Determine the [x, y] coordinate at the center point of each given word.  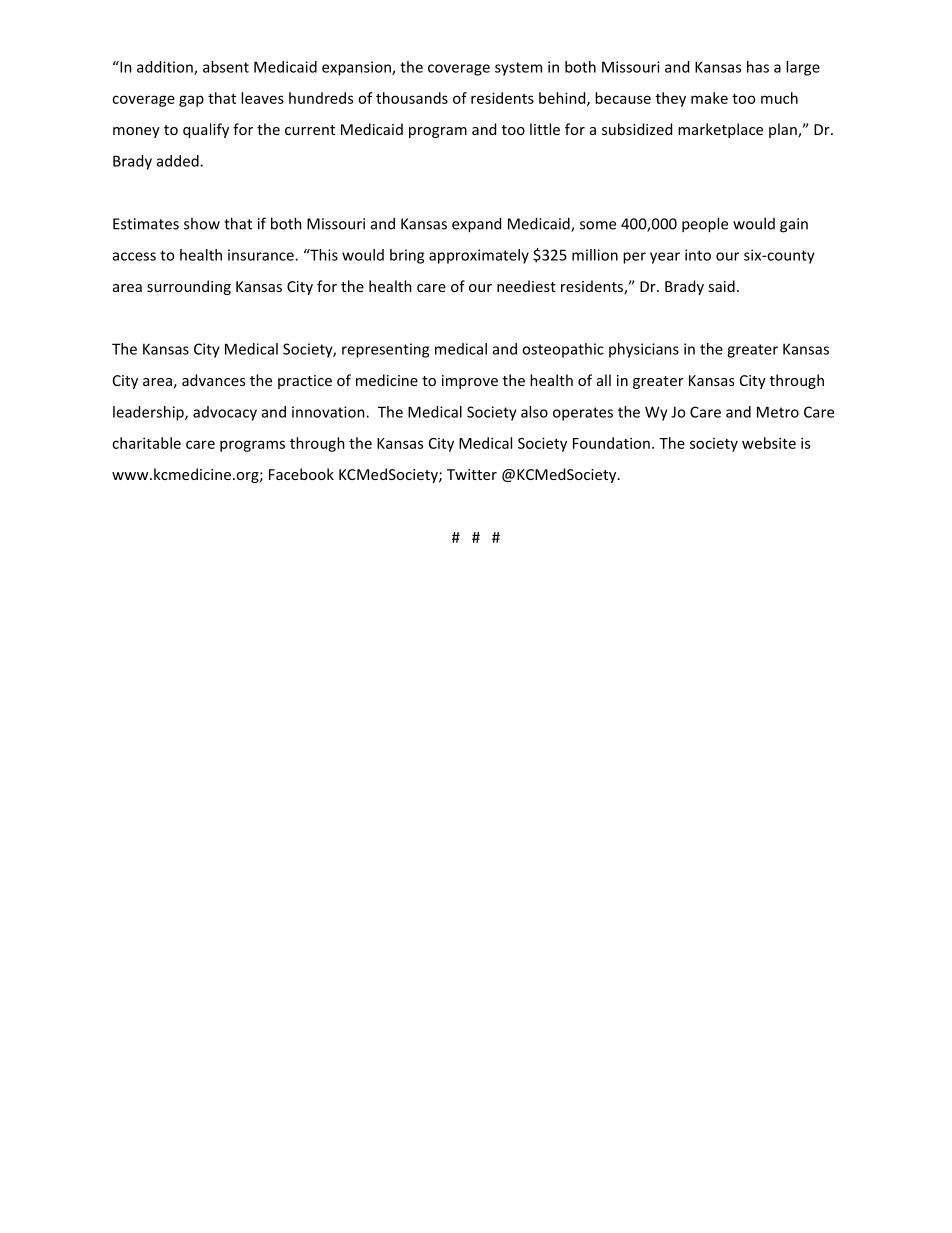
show [202, 223]
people [705, 225]
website [769, 443]
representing [385, 350]
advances [213, 380]
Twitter [472, 474]
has [758, 67]
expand [476, 225]
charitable [146, 443]
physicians [644, 350]
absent [226, 67]
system [518, 69]
